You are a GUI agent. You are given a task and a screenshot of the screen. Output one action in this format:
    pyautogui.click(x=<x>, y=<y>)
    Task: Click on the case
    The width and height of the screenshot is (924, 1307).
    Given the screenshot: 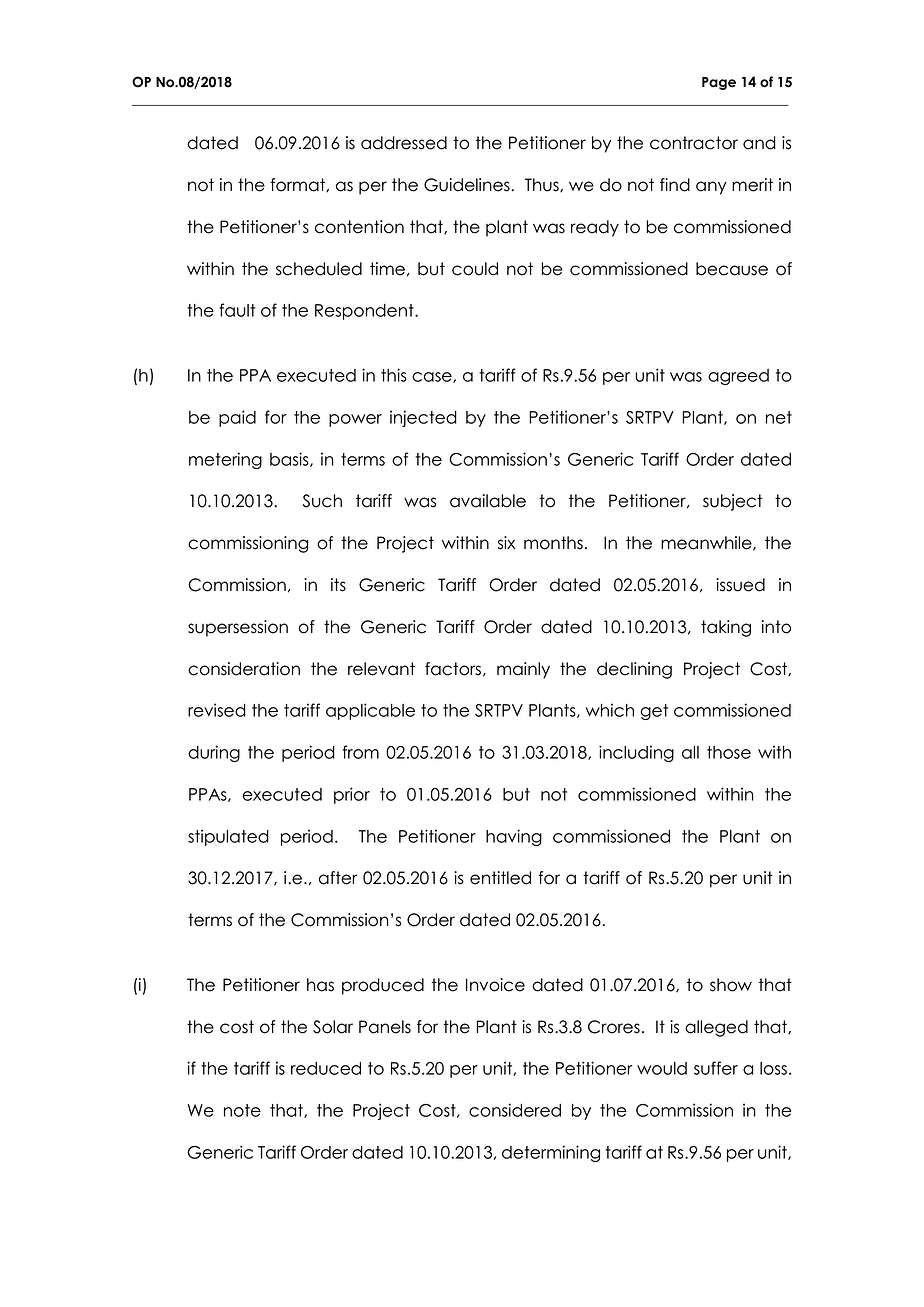 What is the action you would take?
    pyautogui.click(x=433, y=377)
